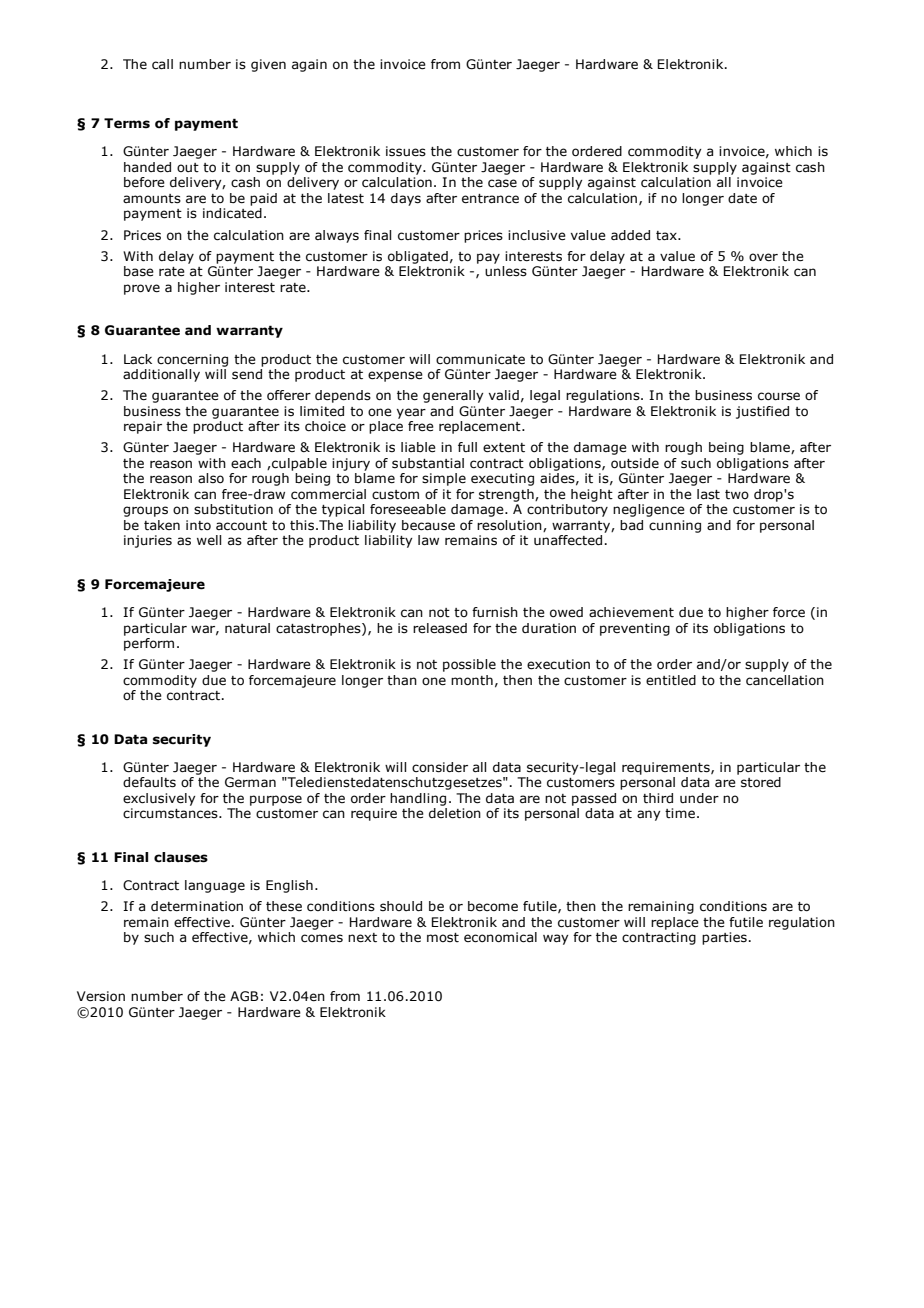  What do you see at coordinates (198, 525) in the screenshot?
I see `into` at bounding box center [198, 525].
